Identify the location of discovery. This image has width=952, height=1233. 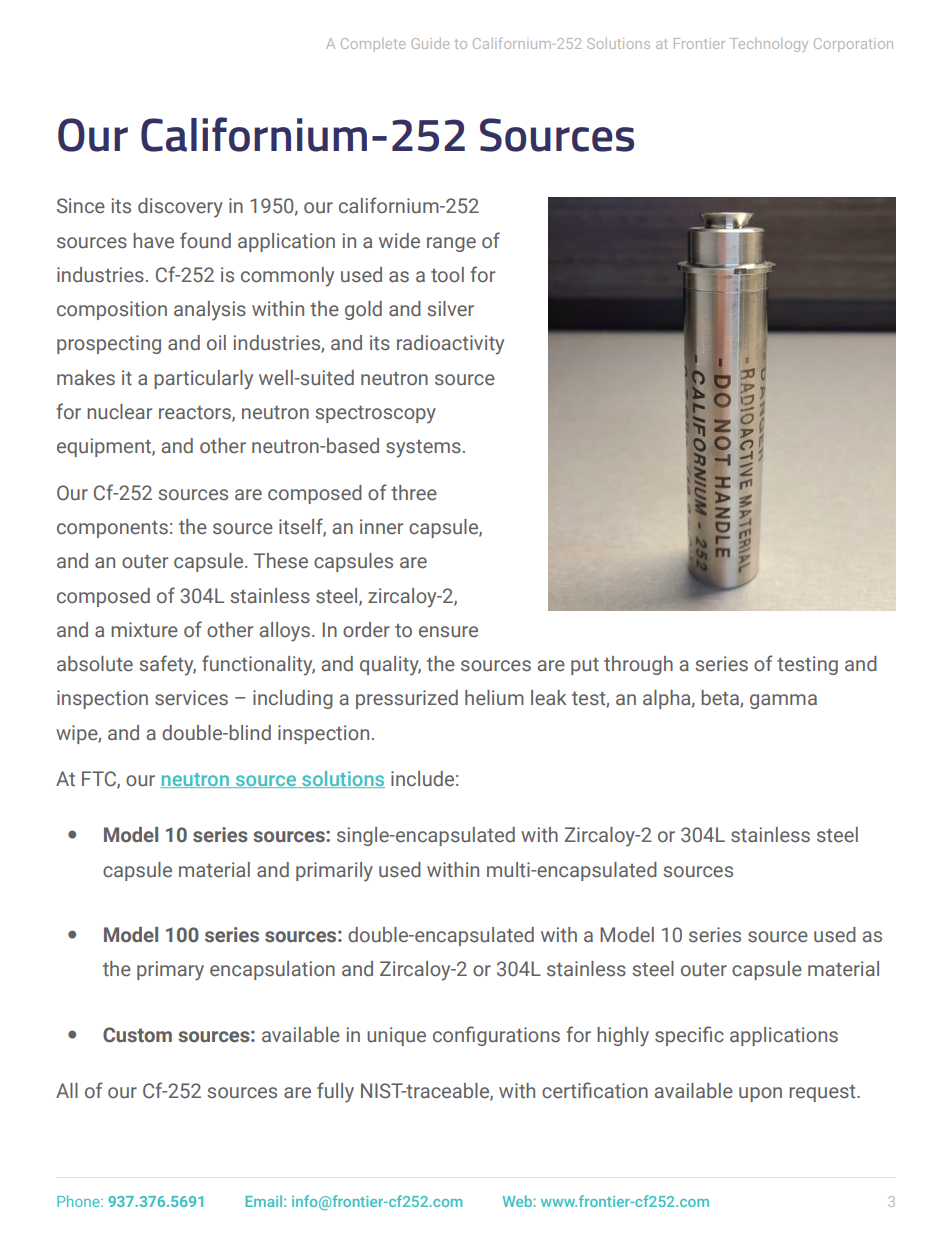
(180, 208).
